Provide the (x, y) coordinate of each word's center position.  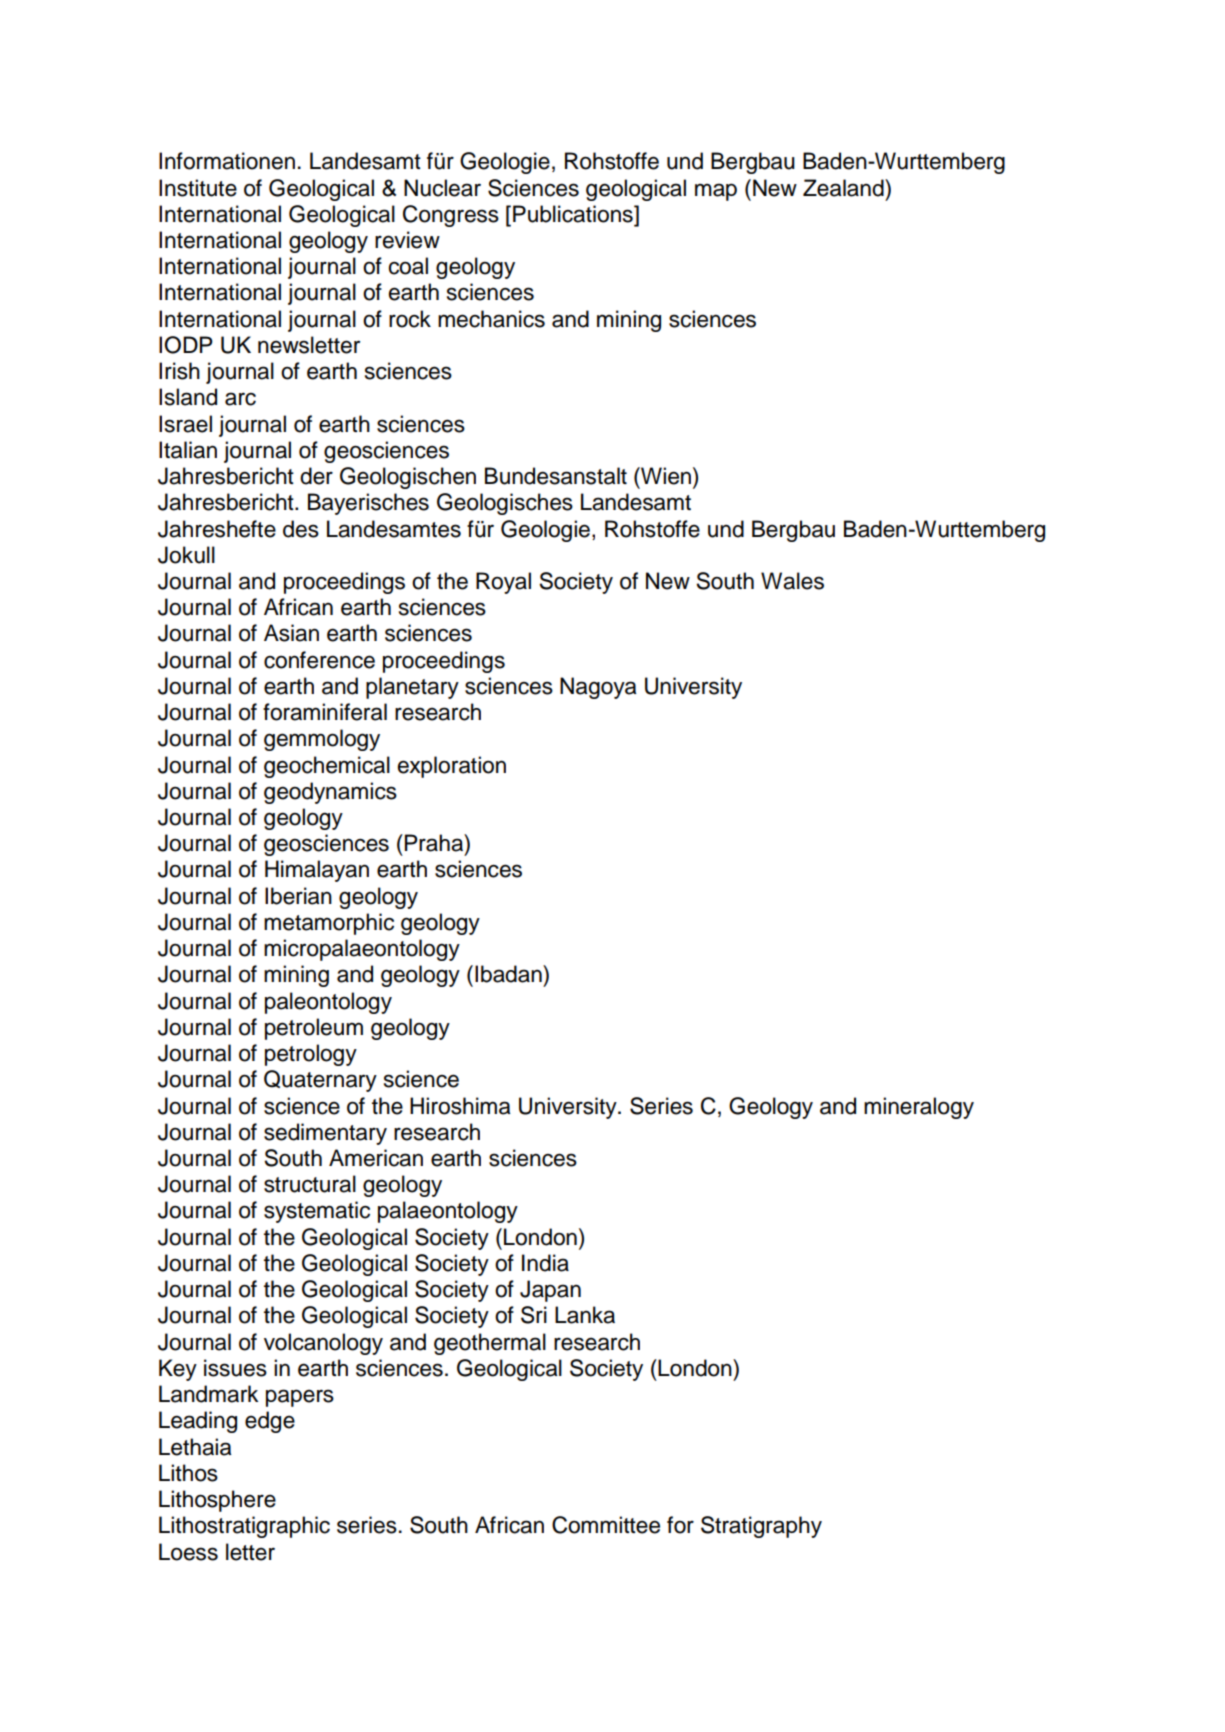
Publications (574, 214)
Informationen (227, 161)
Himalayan (317, 871)
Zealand (844, 188)
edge (270, 1422)
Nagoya (598, 688)
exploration (452, 767)
